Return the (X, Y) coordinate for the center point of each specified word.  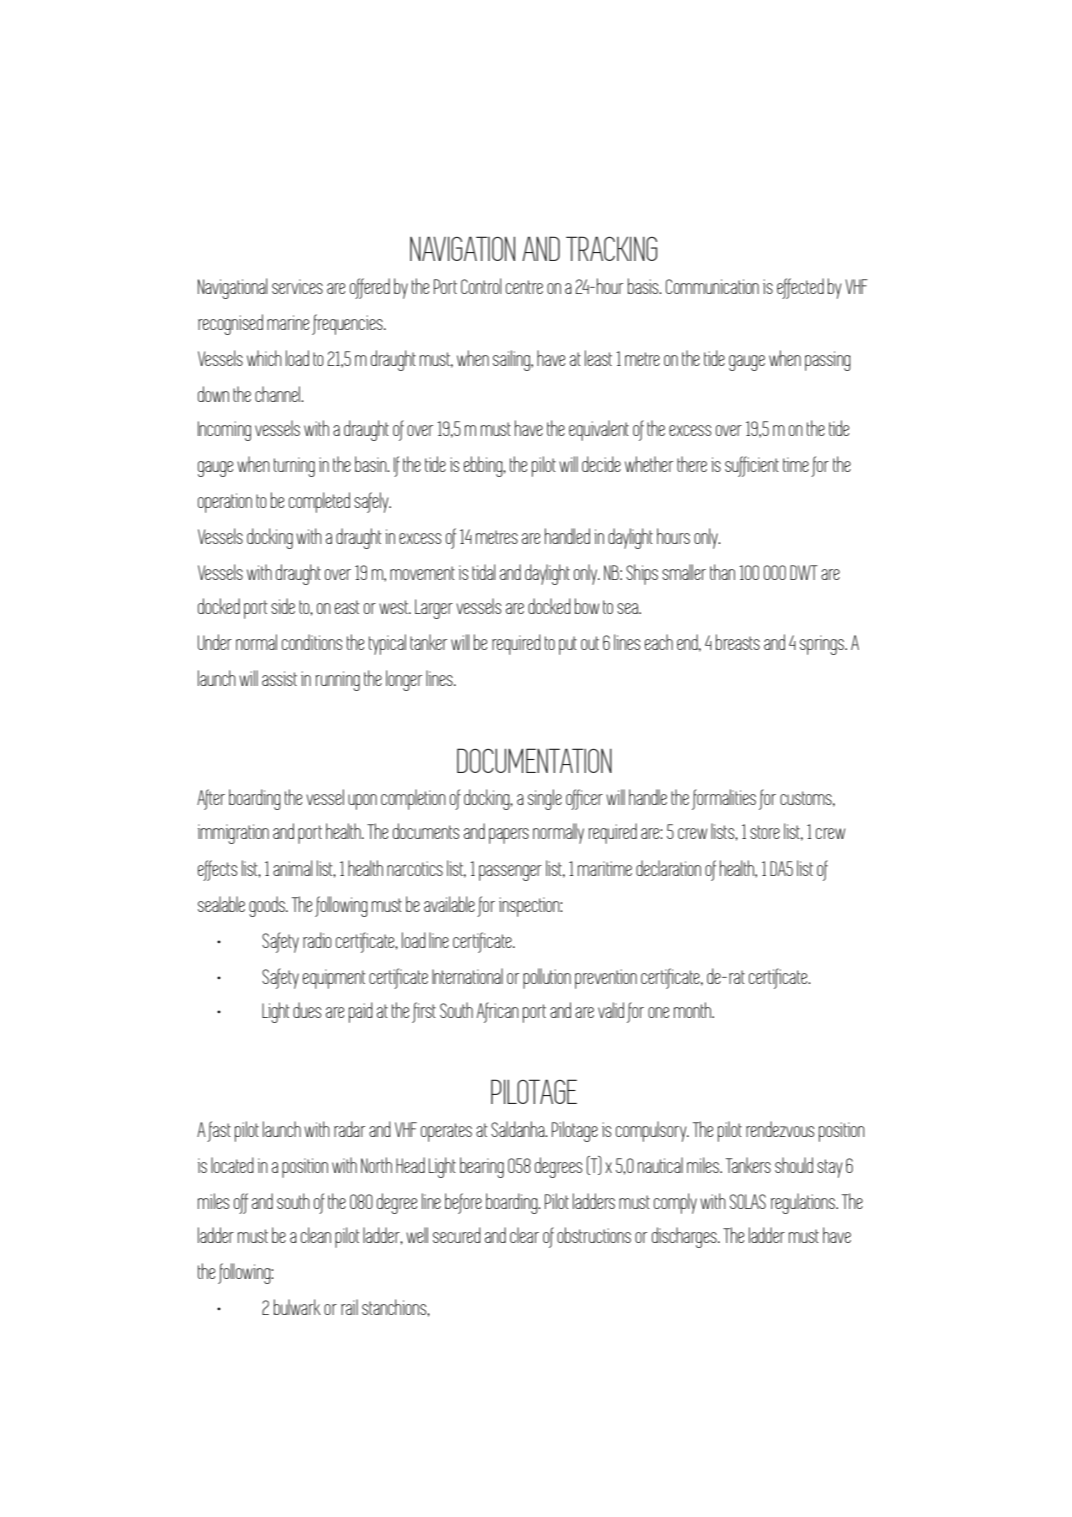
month (693, 1010)
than (722, 572)
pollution (547, 978)
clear (524, 1235)
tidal (483, 572)
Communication (712, 286)
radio (317, 940)
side (283, 606)
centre (524, 287)
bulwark (297, 1307)
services (297, 286)
